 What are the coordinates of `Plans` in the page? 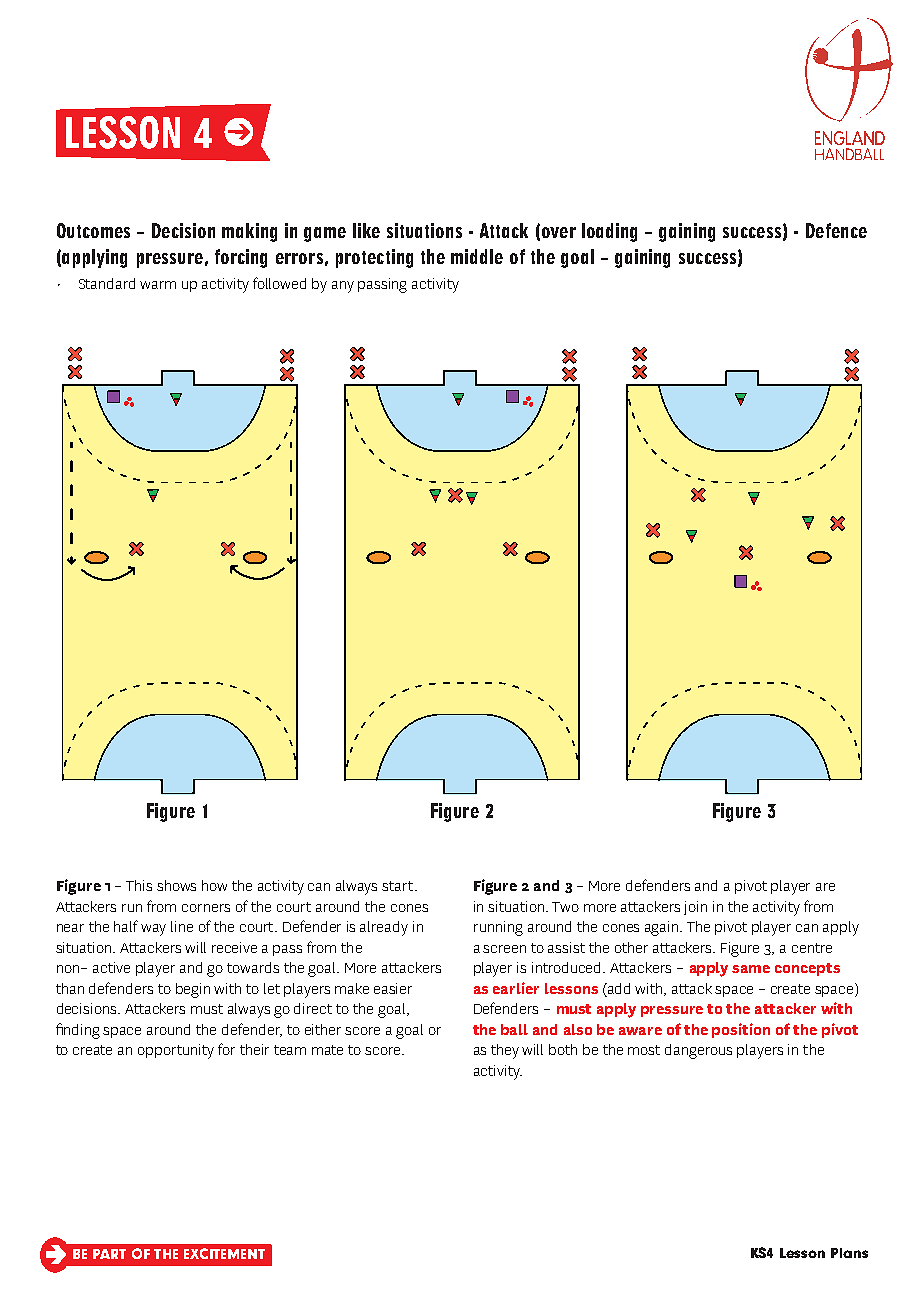 It's located at (849, 1253).
